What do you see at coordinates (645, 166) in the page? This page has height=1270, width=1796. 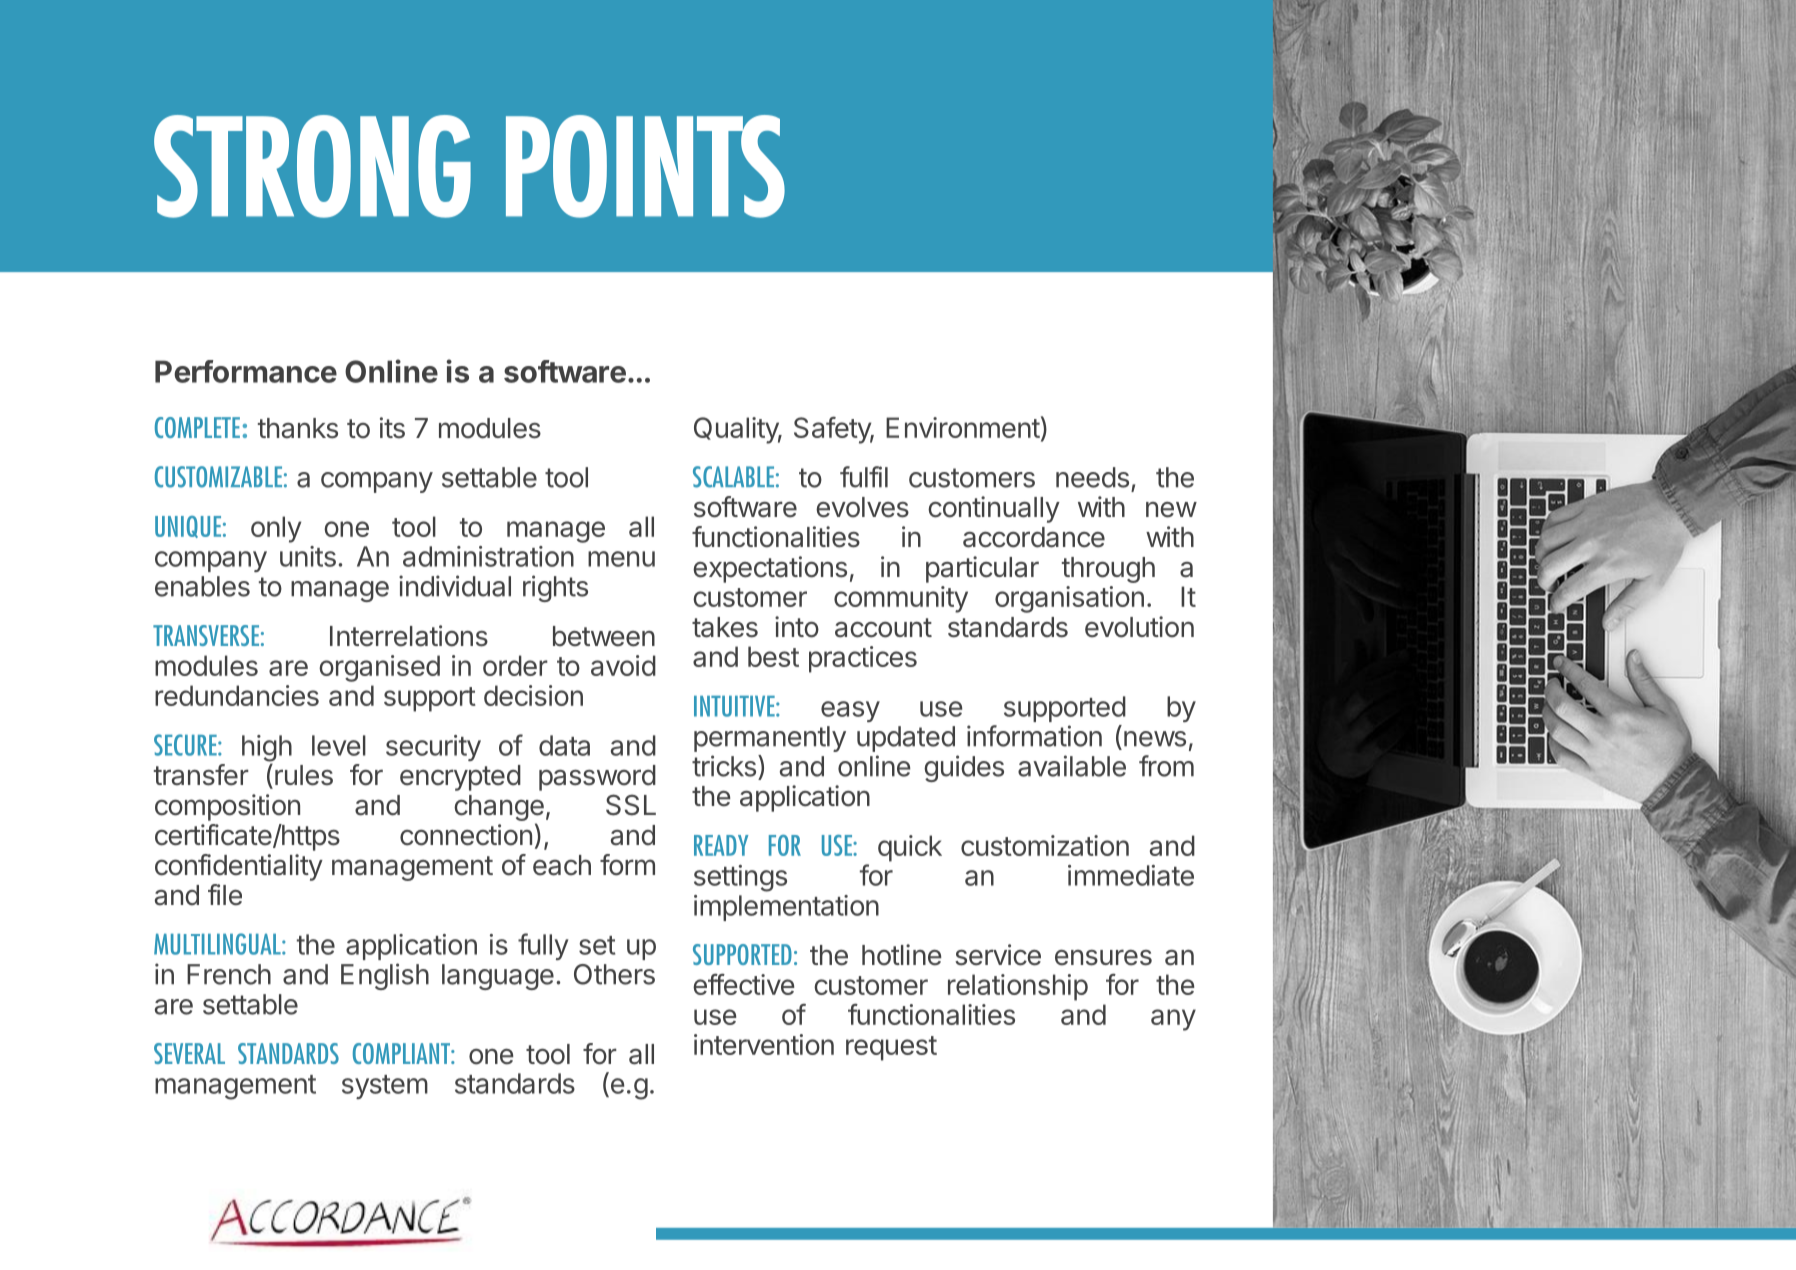 I see `POINTS` at bounding box center [645, 166].
